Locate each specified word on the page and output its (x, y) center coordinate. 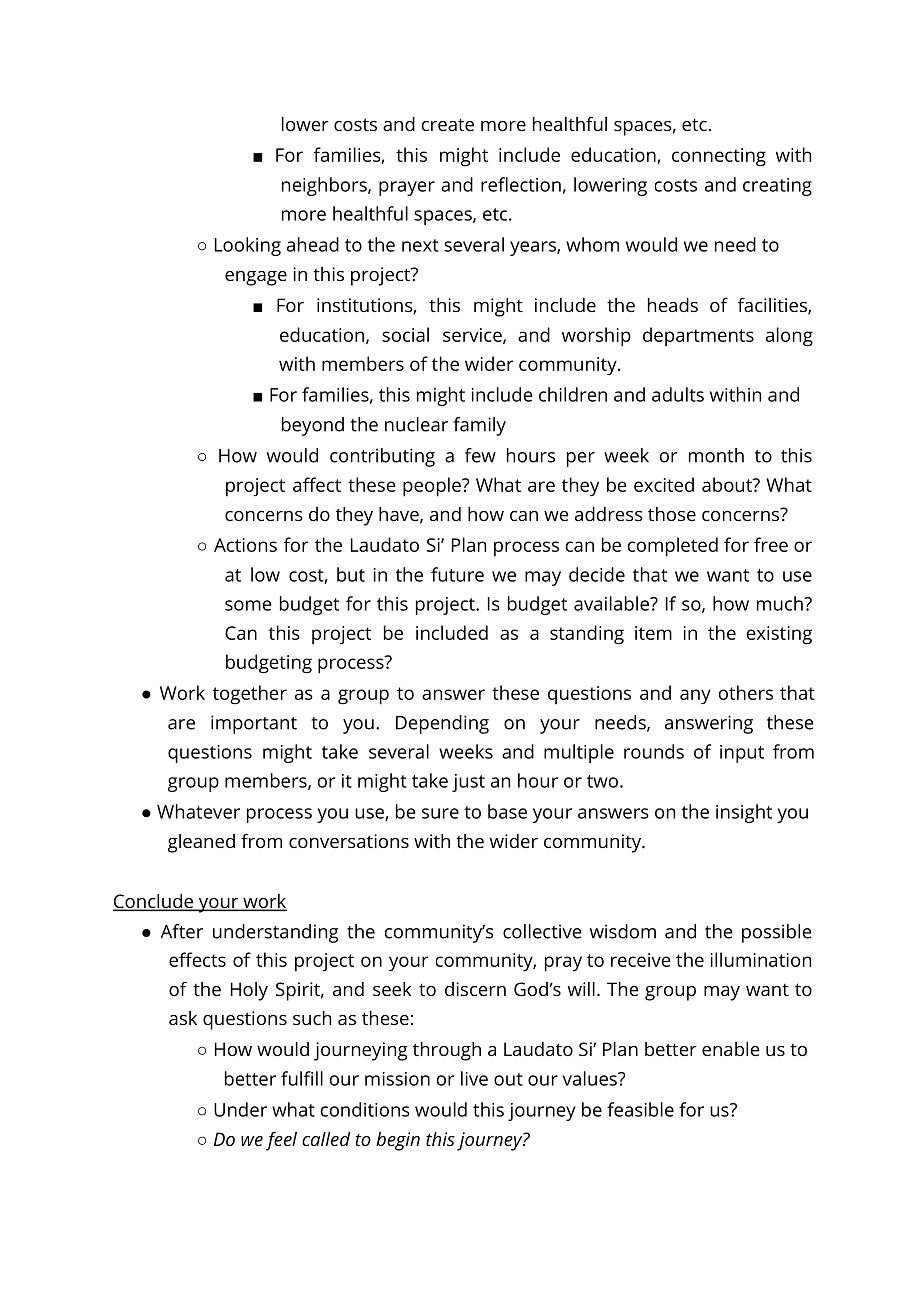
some (248, 605)
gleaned (201, 843)
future (457, 574)
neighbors (325, 186)
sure (440, 813)
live (474, 1078)
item (653, 633)
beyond (313, 426)
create (448, 124)
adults (678, 394)
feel (281, 1141)
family (479, 426)
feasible (640, 1109)
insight (744, 813)
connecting (719, 157)
